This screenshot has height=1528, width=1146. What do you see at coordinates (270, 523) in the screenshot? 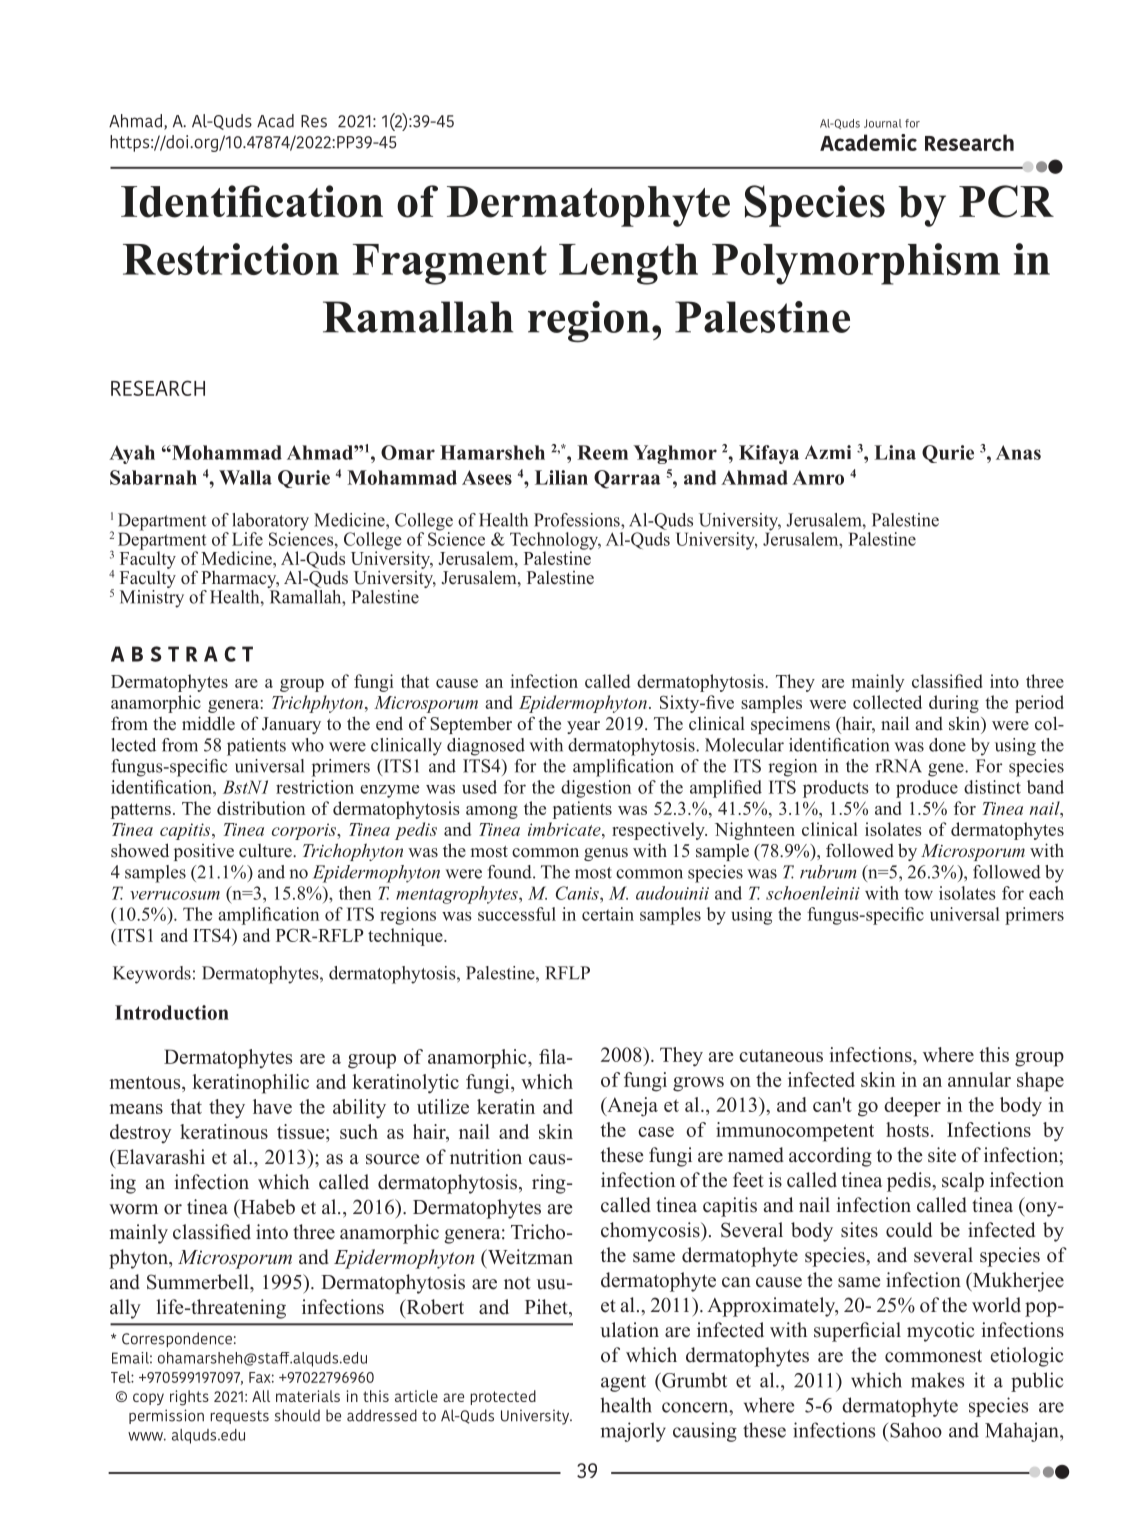
I see `laboratory` at bounding box center [270, 523].
